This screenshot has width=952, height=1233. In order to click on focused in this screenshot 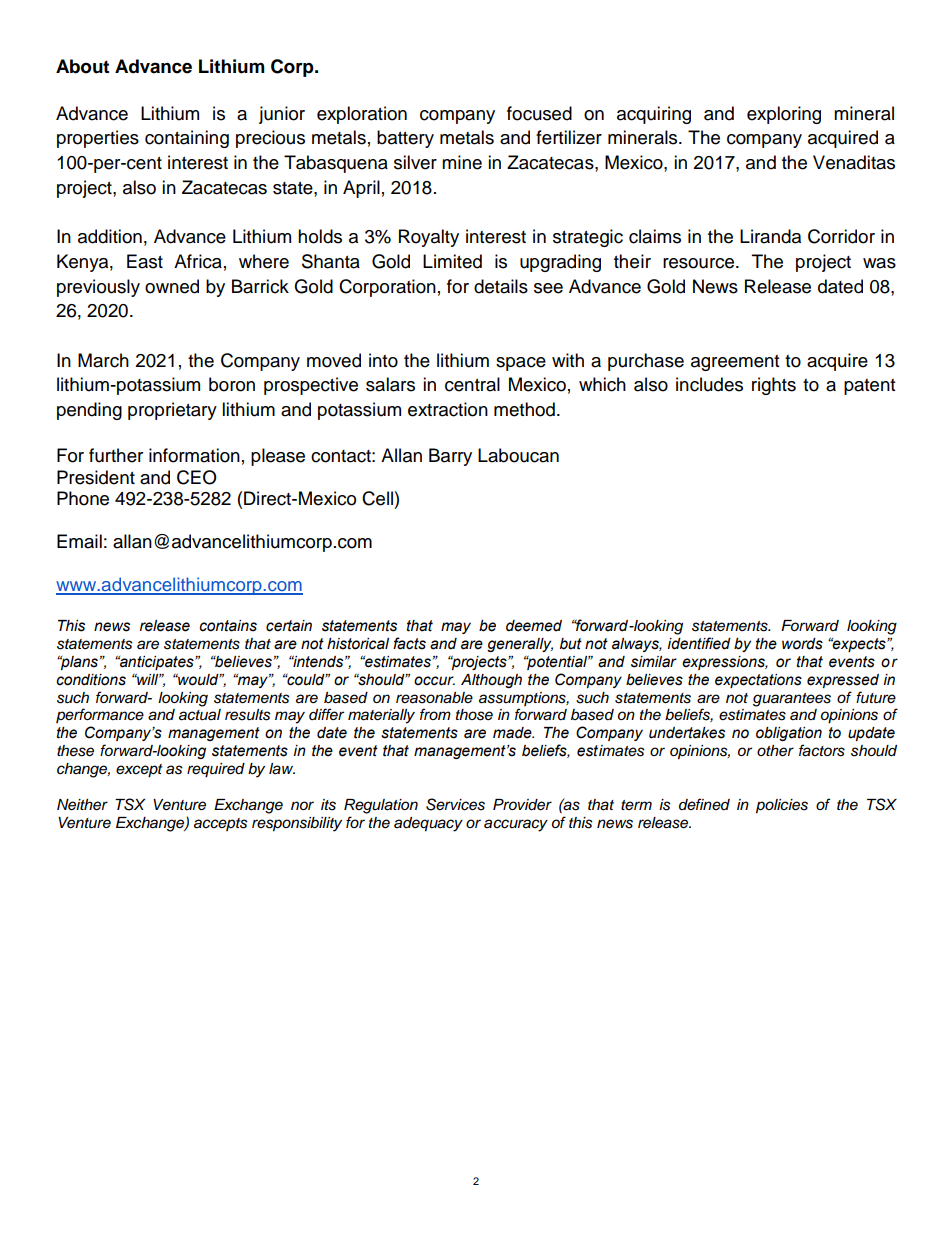, I will do `click(539, 113)`.
